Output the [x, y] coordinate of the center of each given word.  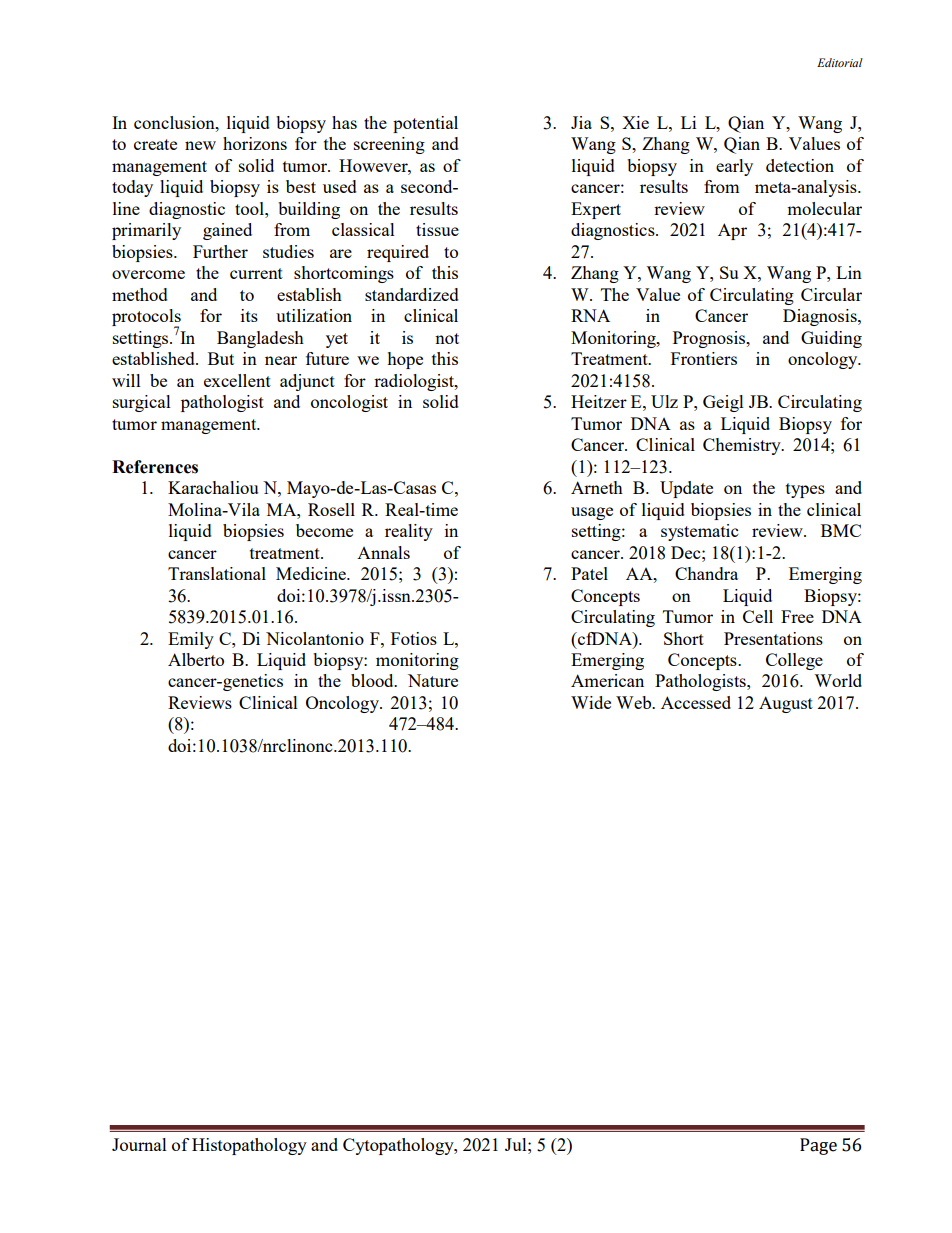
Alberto [196, 659]
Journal [139, 1144]
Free [797, 616]
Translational [217, 573]
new [200, 145]
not [447, 338]
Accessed [696, 702]
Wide [591, 702]
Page [818, 1146]
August [786, 704]
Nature [433, 680]
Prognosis [710, 339]
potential [425, 124]
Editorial [840, 62]
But [221, 358]
